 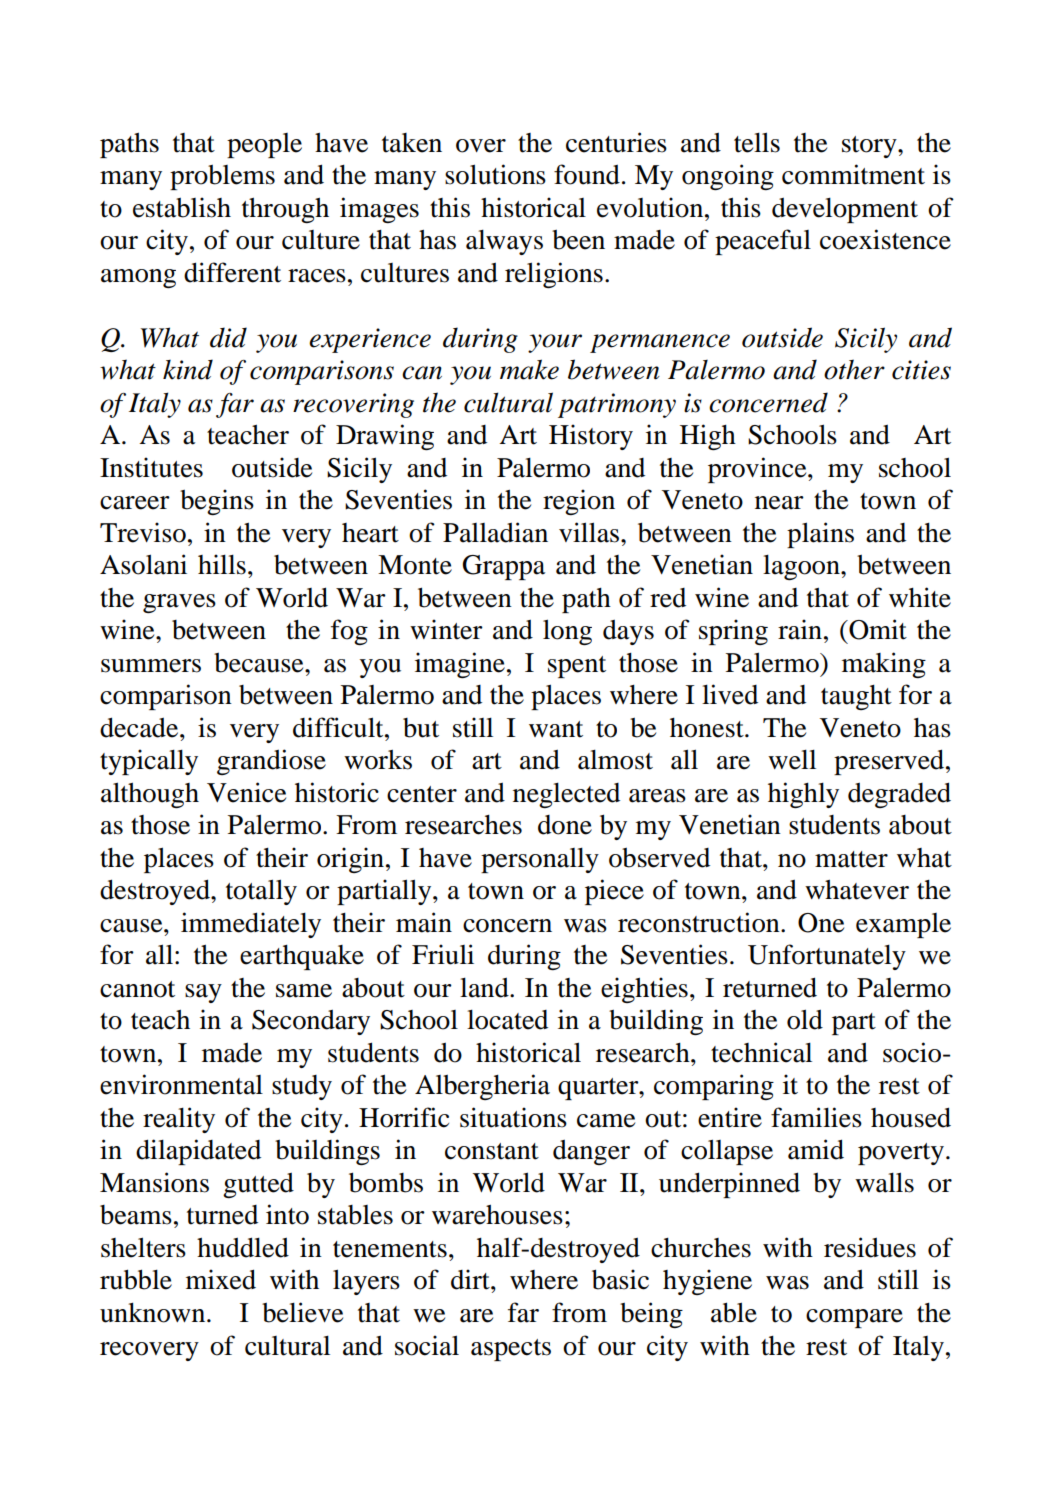 I want to click on problems, so click(x=222, y=177).
